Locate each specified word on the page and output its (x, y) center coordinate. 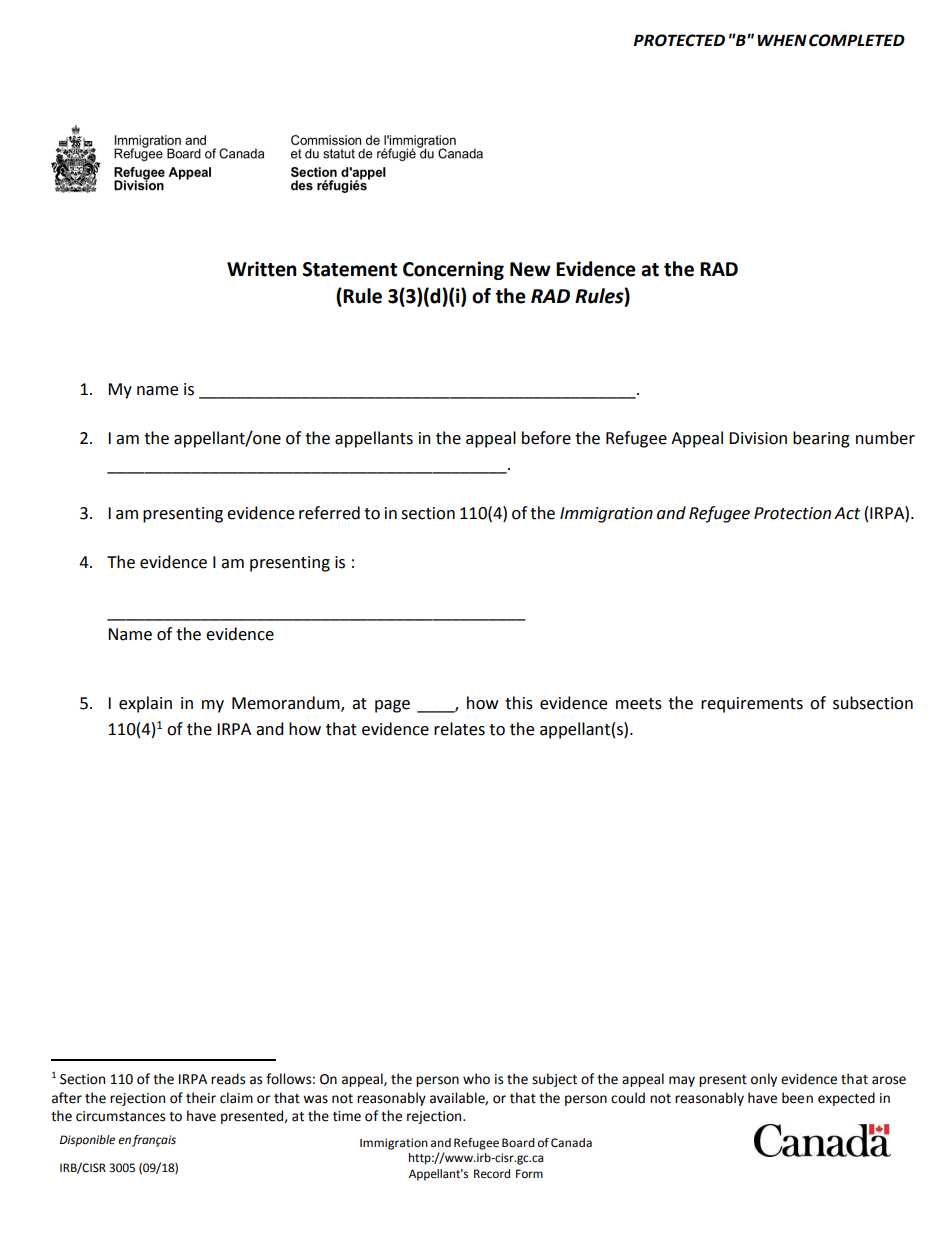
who (476, 1079)
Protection (792, 513)
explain (145, 704)
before (546, 438)
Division (758, 438)
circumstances (120, 1116)
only (764, 1080)
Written (262, 269)
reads (228, 1079)
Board (518, 1143)
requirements (752, 705)
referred (329, 513)
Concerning (453, 270)
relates (459, 729)
